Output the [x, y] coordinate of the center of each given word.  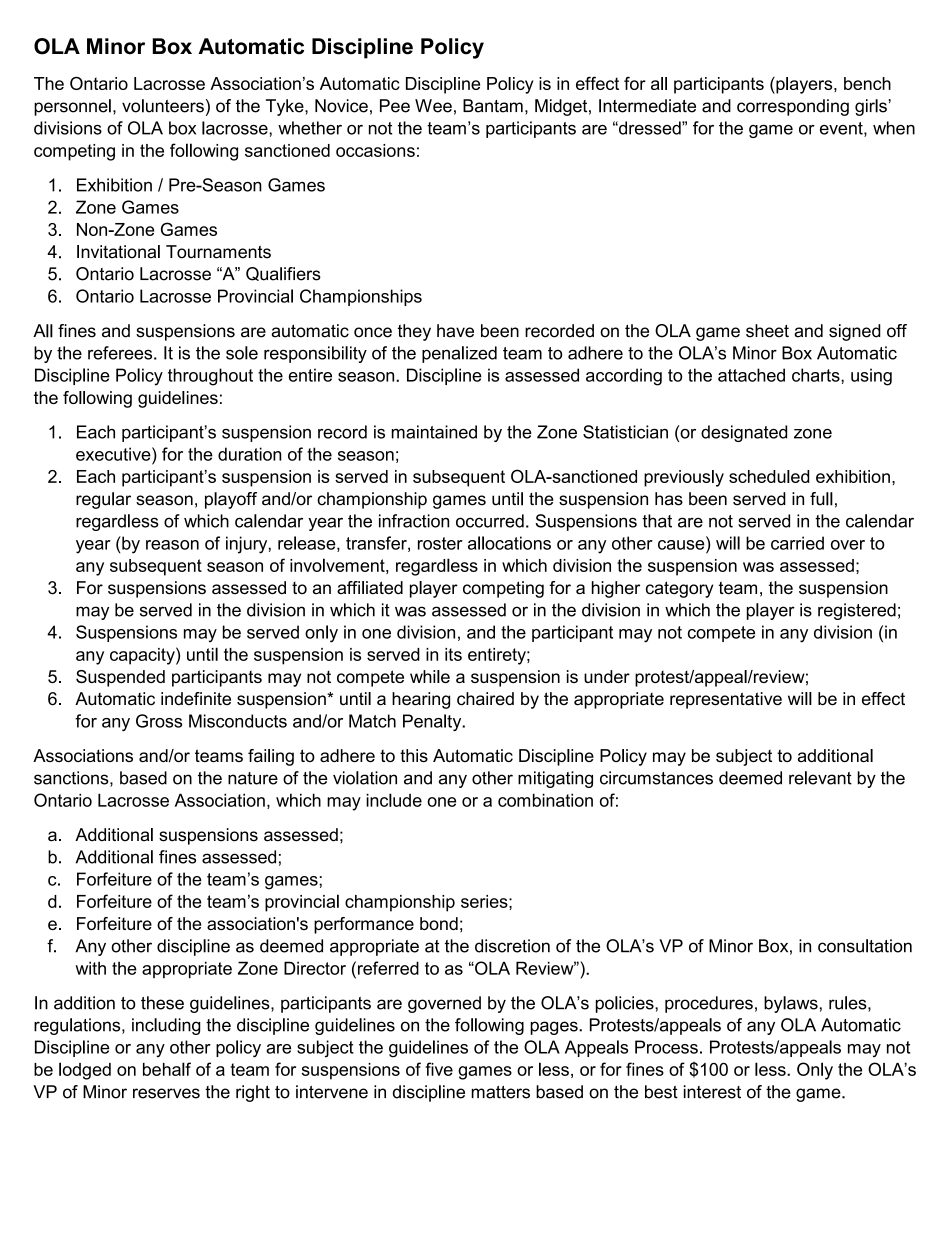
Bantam [493, 106]
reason [172, 545]
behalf [167, 1069]
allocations [509, 543]
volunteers [163, 106]
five [439, 1069]
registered [857, 611]
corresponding [793, 107]
